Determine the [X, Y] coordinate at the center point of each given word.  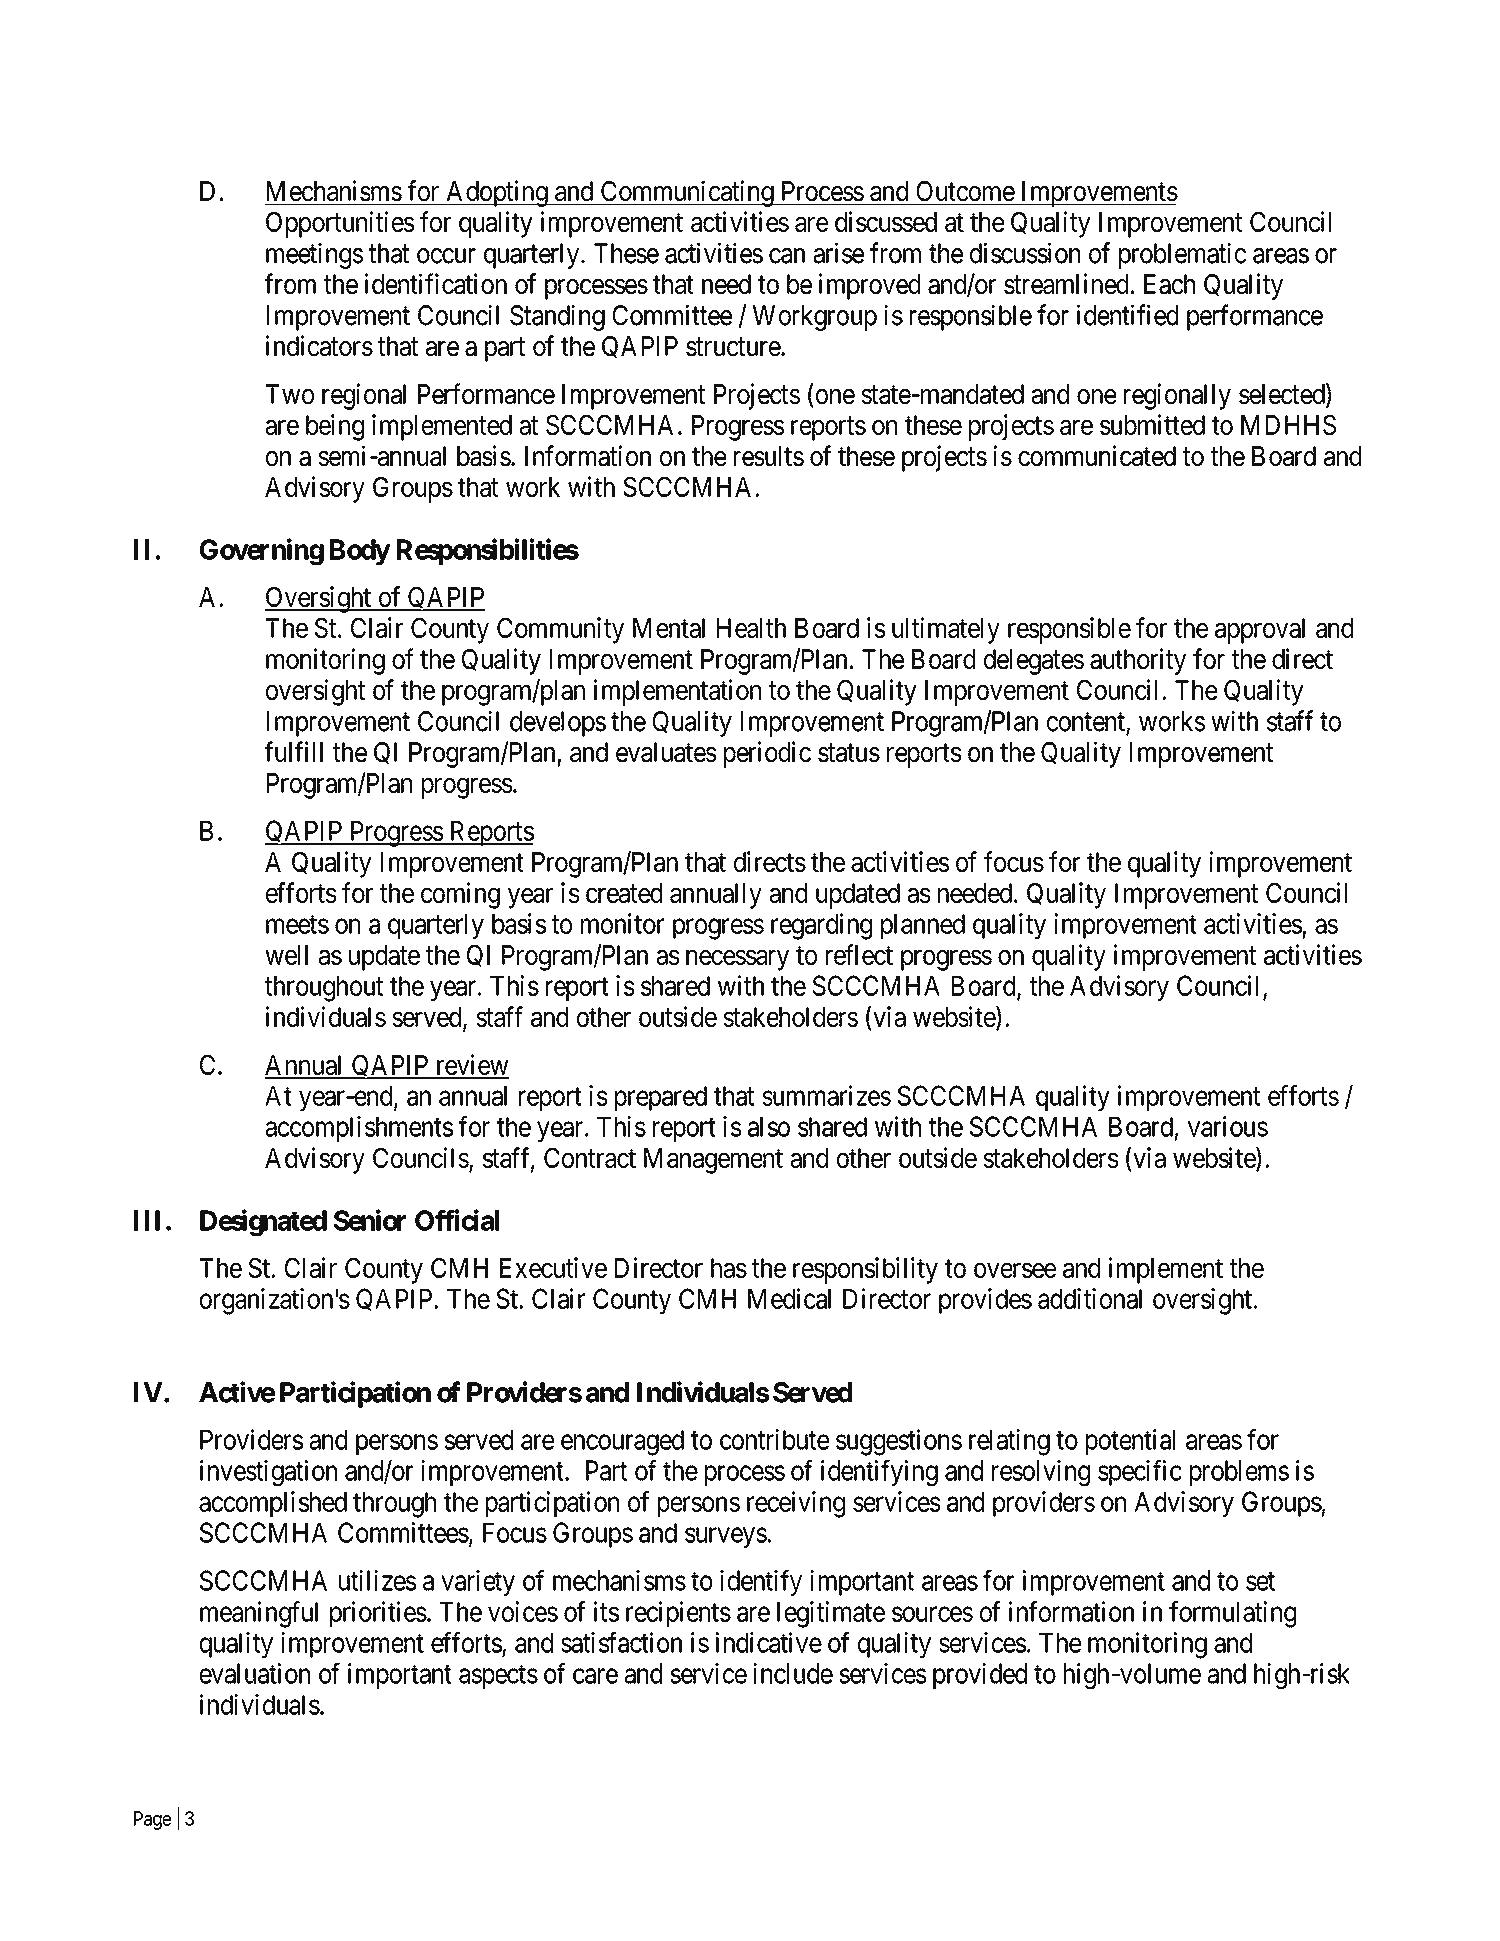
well [286, 955]
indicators [319, 345]
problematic [1182, 255]
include [793, 1673]
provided [980, 1676]
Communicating [687, 193]
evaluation [255, 1673]
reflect [859, 954]
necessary [737, 960]
